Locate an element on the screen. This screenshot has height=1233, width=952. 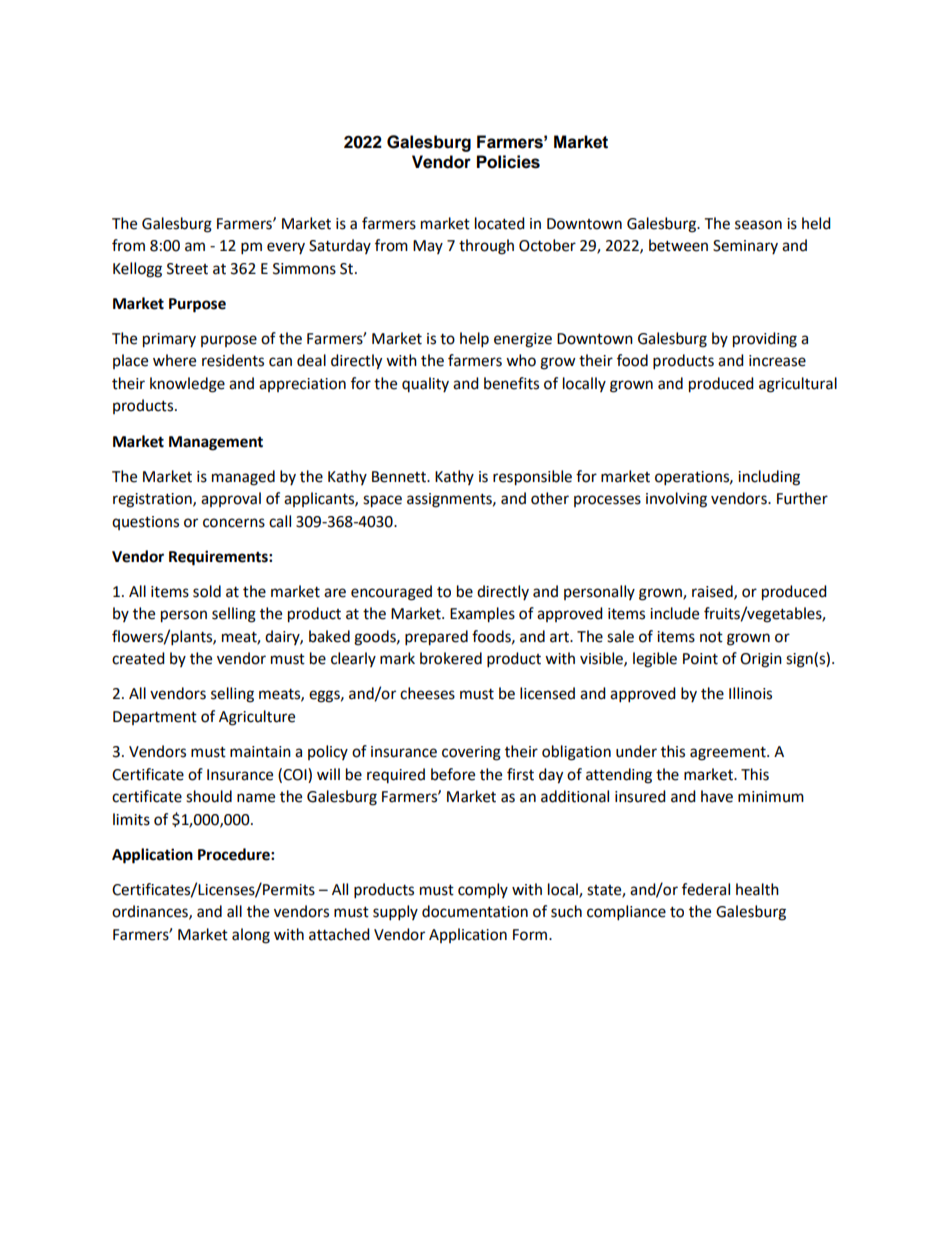
health is located at coordinates (757, 889).
